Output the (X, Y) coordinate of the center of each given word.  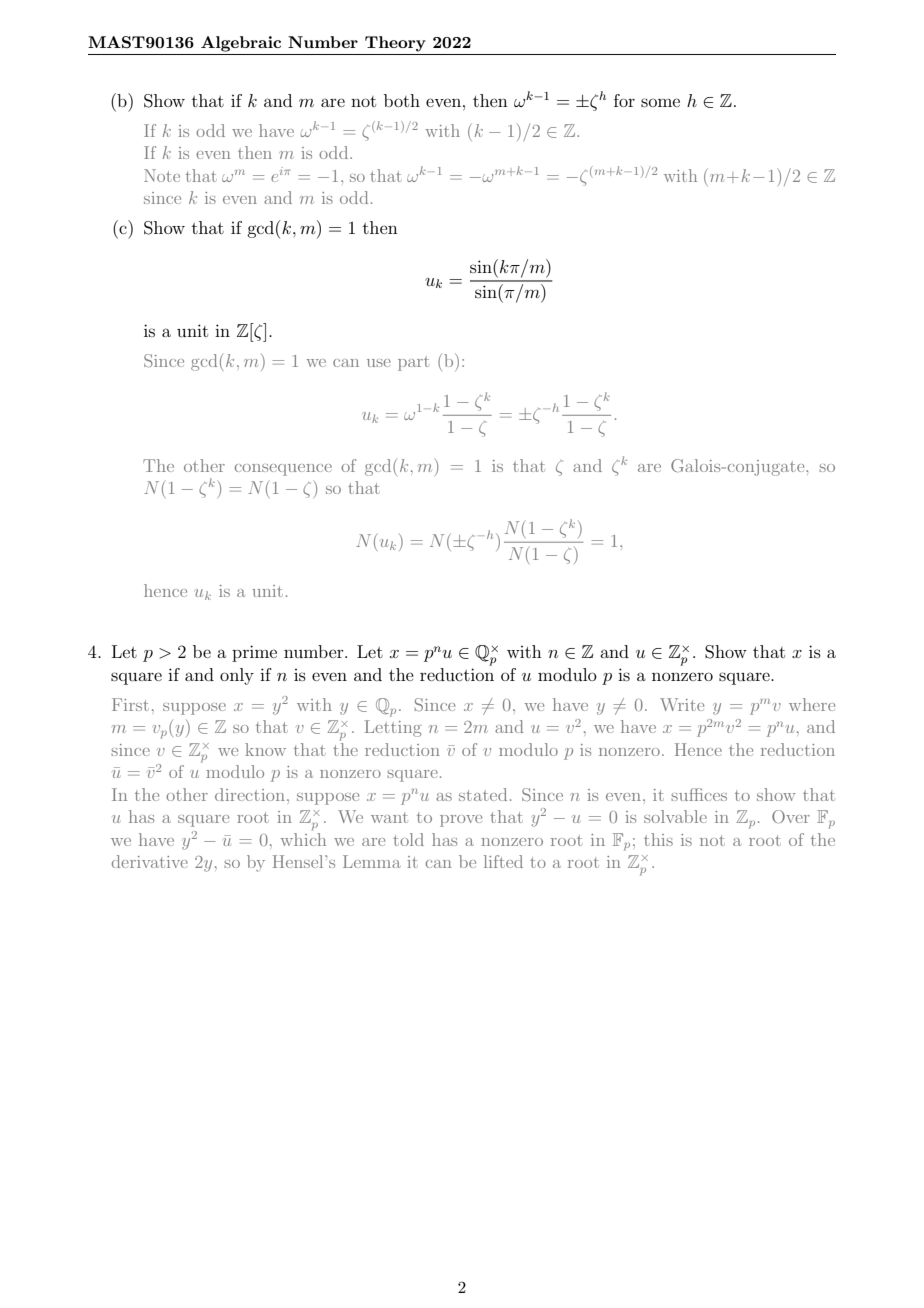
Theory (395, 44)
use (379, 363)
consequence (283, 470)
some (660, 102)
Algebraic (241, 44)
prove (461, 821)
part (413, 364)
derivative (150, 861)
